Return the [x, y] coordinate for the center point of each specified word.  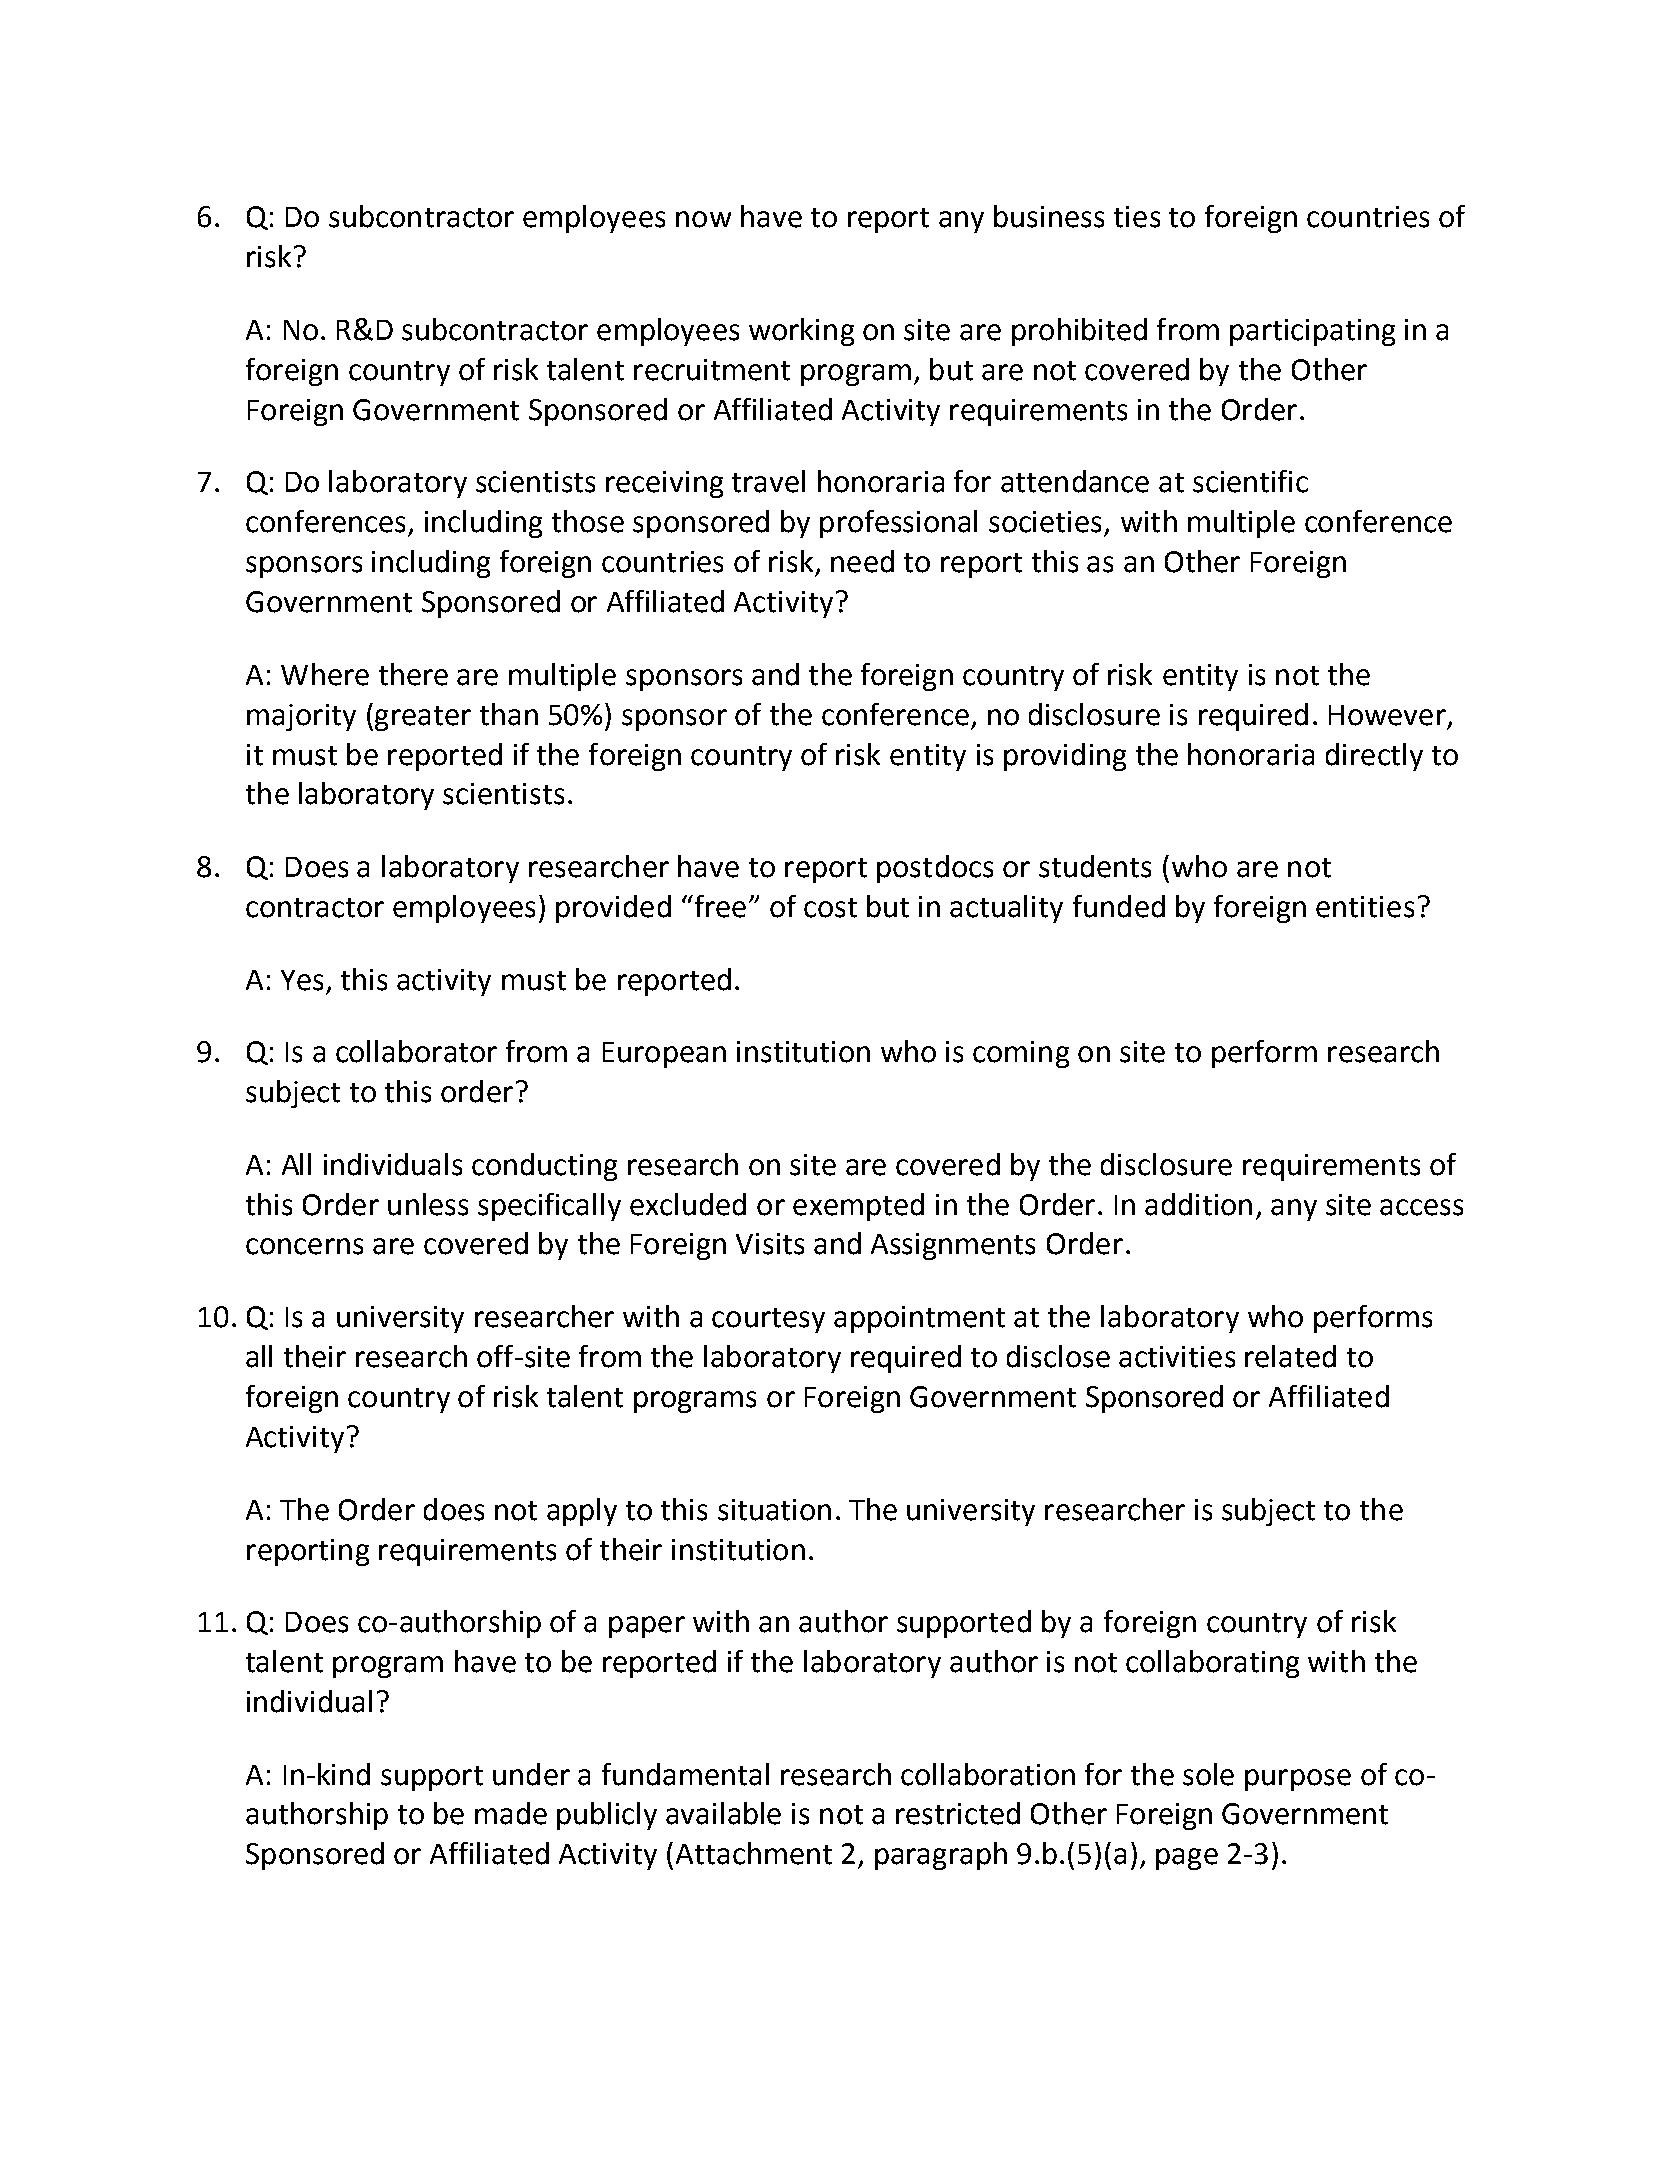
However [1387, 715]
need [862, 561]
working [801, 332]
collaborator [416, 1051]
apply [582, 1512]
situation [774, 1510]
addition [1198, 1204]
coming [1021, 1054]
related [1290, 1356]
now [703, 219]
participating [1312, 332]
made [511, 1813]
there [413, 674]
